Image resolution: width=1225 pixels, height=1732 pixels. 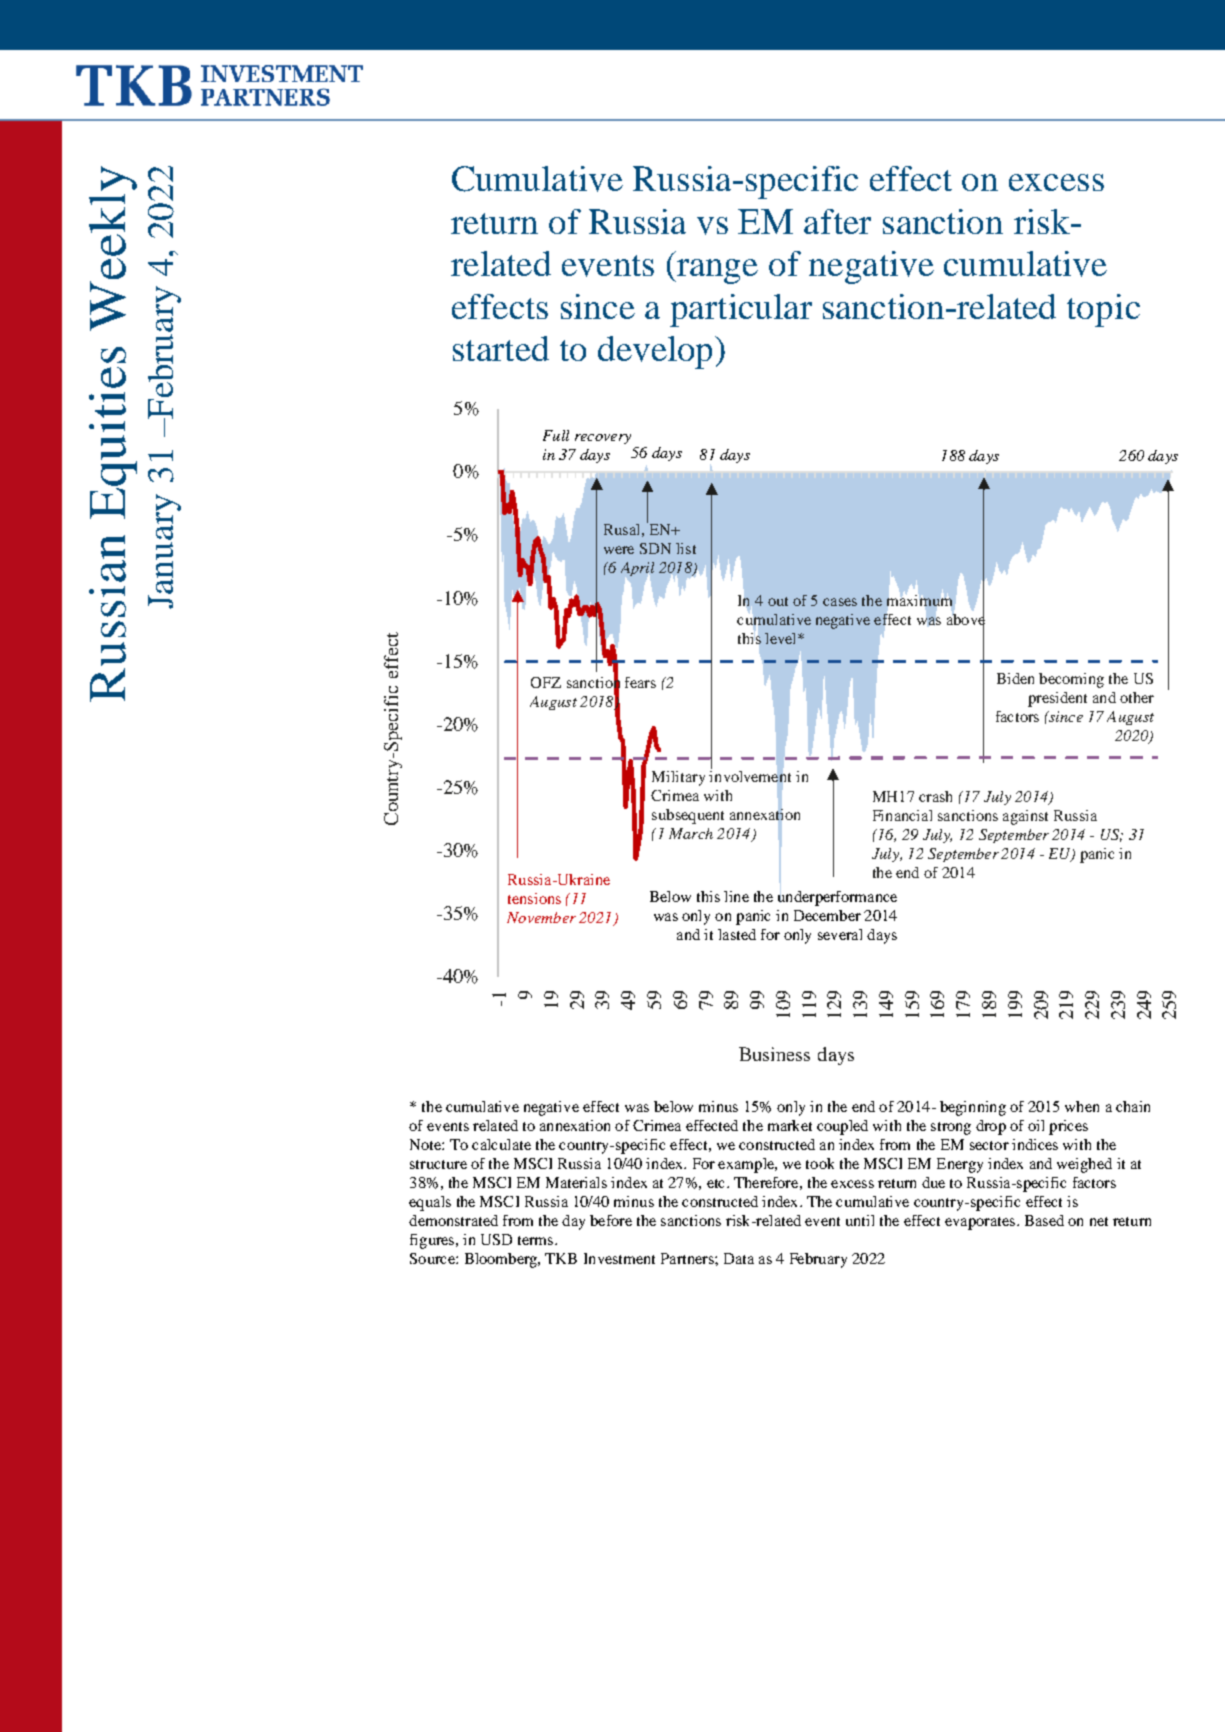 What do you see at coordinates (534, 898) in the document?
I see `tensions` at bounding box center [534, 898].
